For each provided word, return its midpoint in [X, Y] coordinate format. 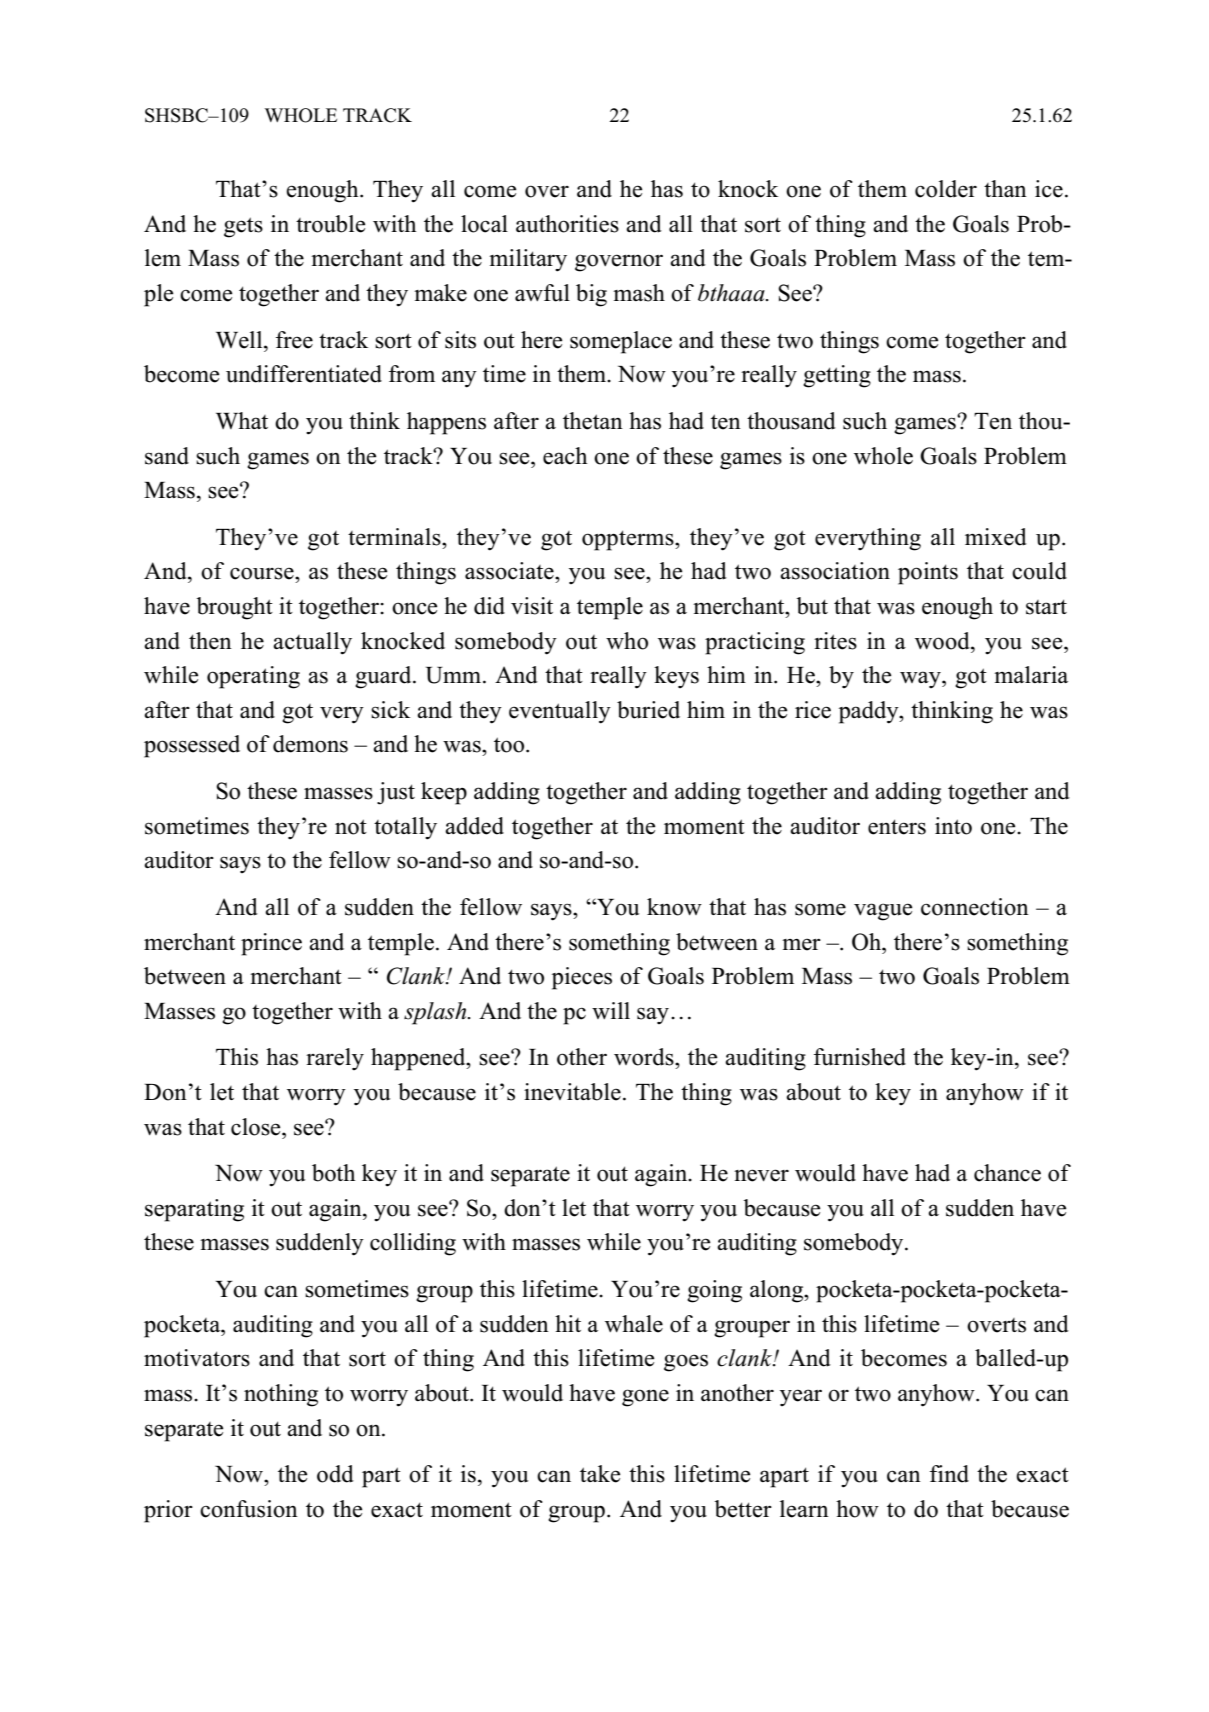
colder [946, 189]
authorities [567, 224]
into [953, 826]
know [674, 907]
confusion [249, 1509]
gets [243, 227]
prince [271, 944]
